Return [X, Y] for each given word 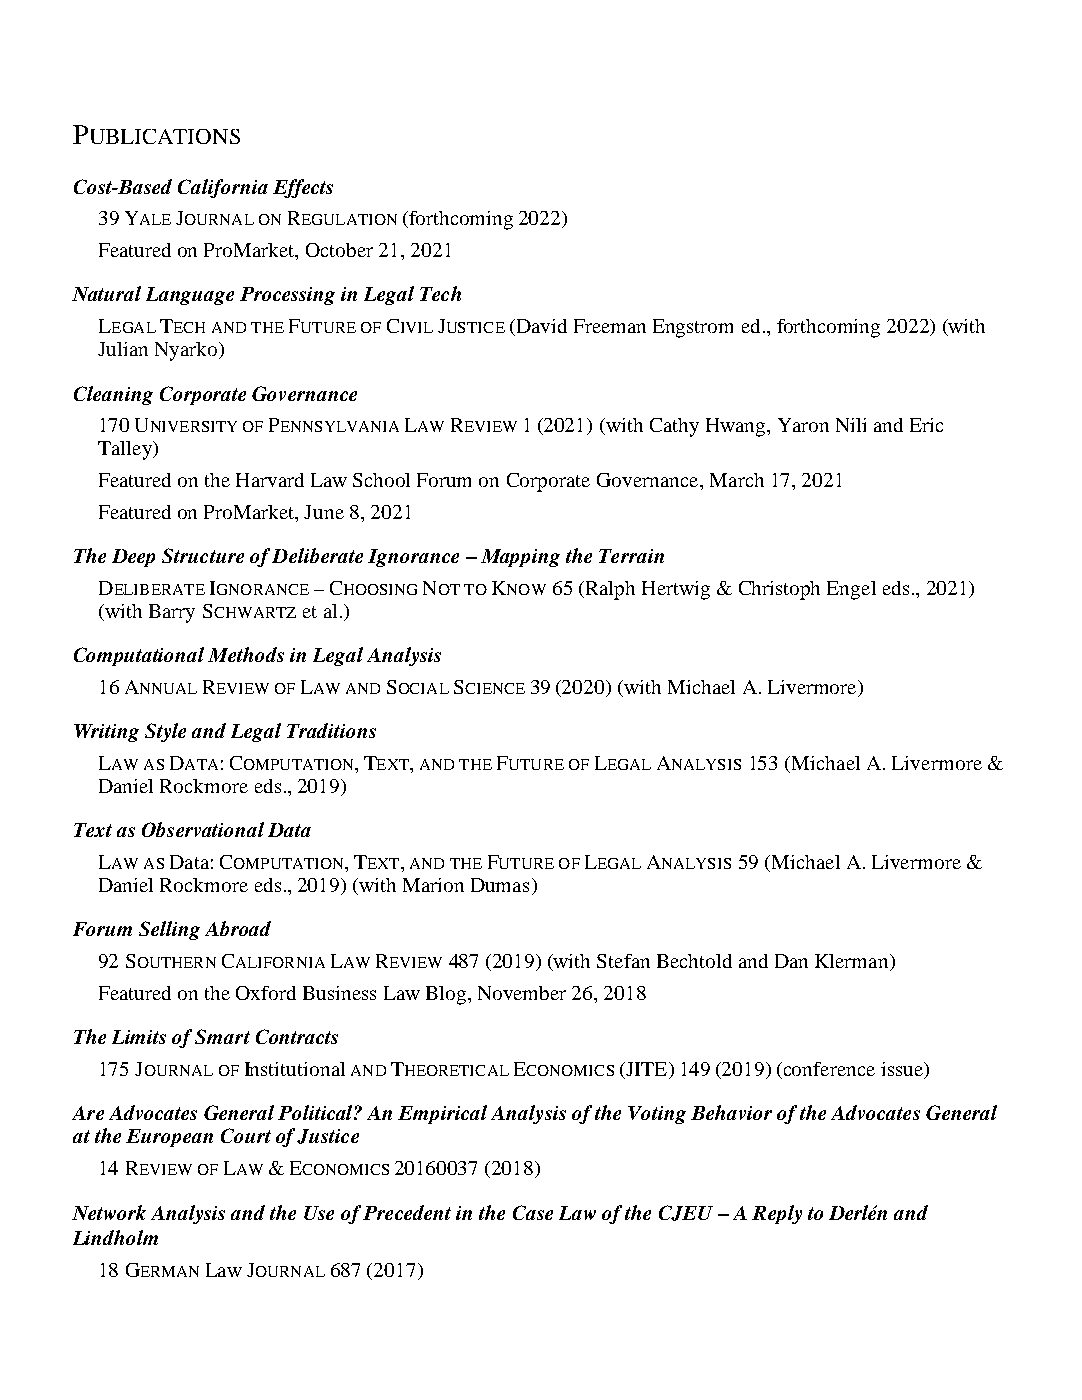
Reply [777, 1214]
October [339, 250]
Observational [203, 829]
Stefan [623, 961]
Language [190, 296]
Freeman [610, 326]
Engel [851, 590]
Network [109, 1212]
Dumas [500, 885]
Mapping [520, 558]
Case [533, 1212]
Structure [203, 555]
